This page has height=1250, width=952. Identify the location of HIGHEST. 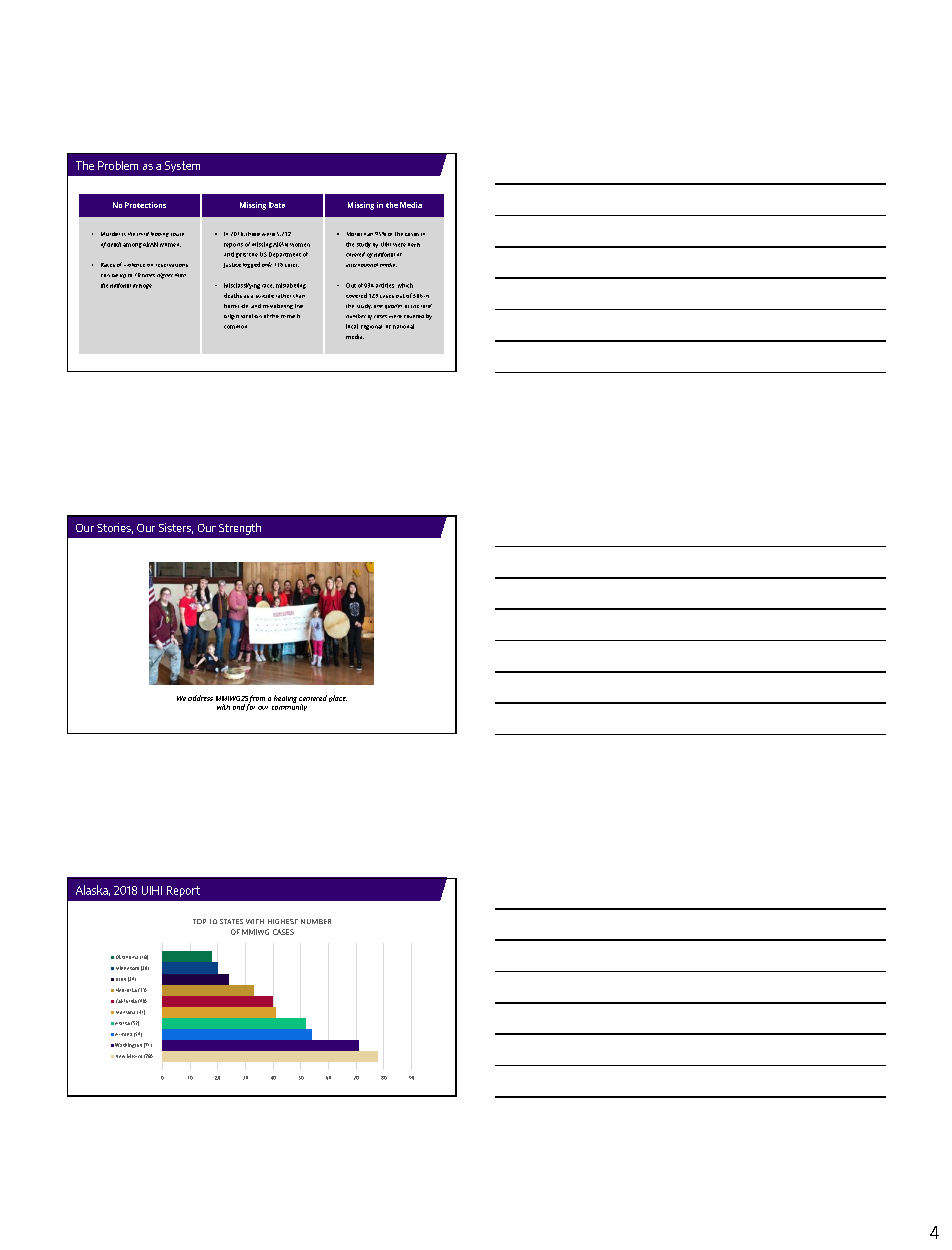
(283, 921).
